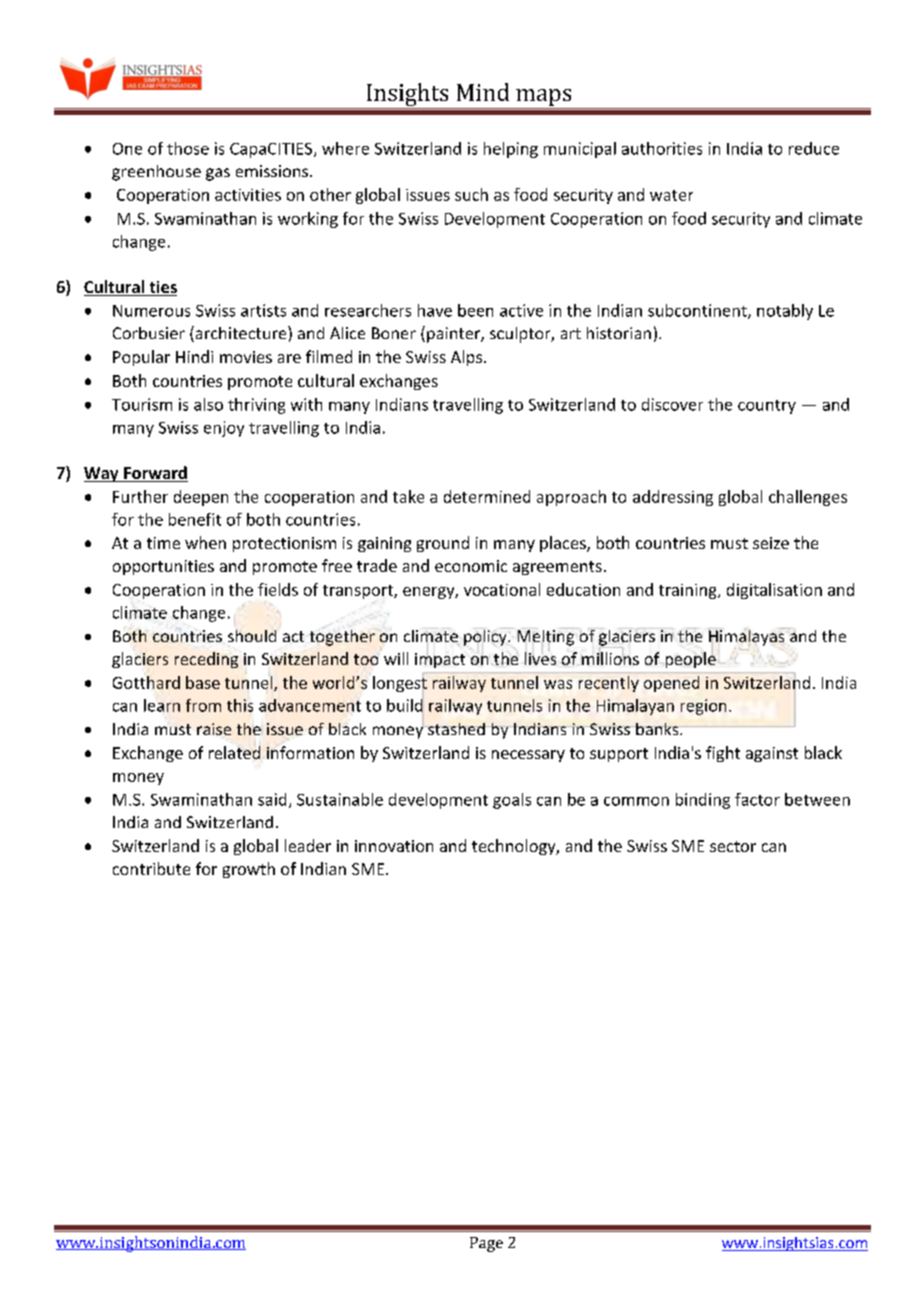 This image has height=1308, width=924. Describe the element at coordinates (486, 638) in the image. I see `policy` at that location.
